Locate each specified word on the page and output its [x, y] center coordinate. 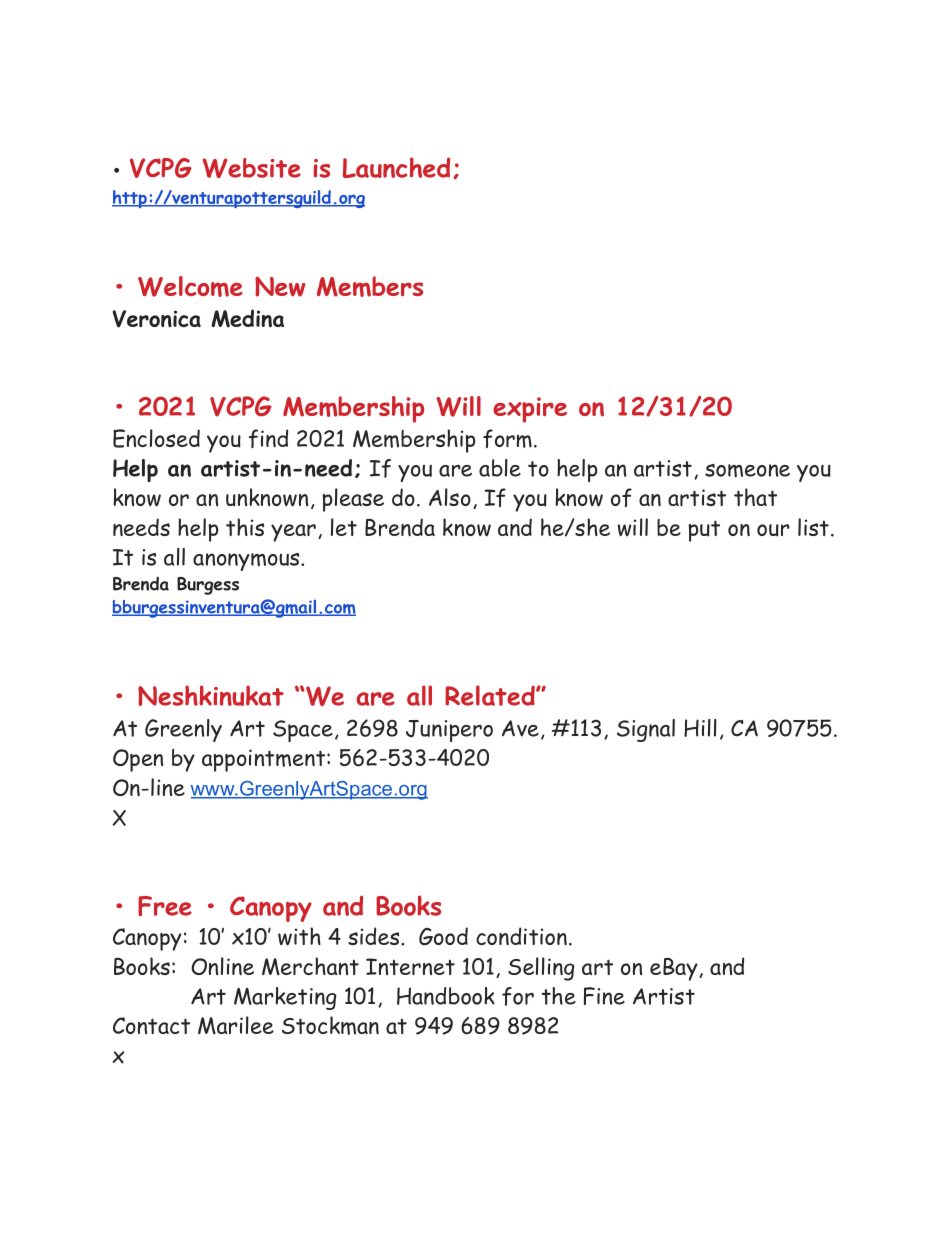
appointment [265, 760]
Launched [396, 167]
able [500, 468]
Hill [700, 728]
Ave [520, 728]
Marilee [236, 1025]
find [268, 438]
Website [252, 168]
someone [747, 471]
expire [530, 410]
